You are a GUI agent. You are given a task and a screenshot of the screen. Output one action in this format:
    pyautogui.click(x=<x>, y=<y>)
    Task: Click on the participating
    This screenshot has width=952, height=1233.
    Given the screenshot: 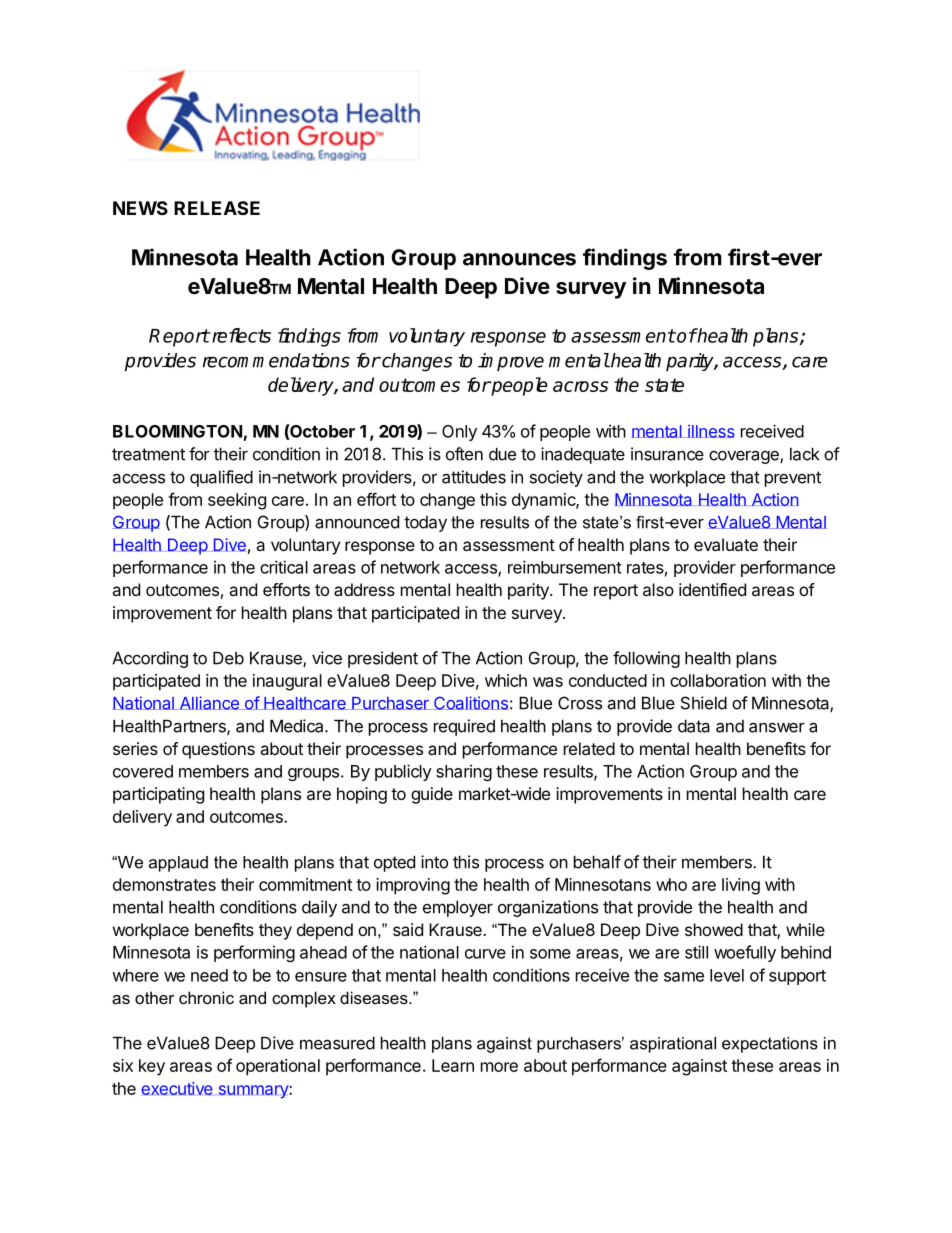 What is the action you would take?
    pyautogui.click(x=158, y=795)
